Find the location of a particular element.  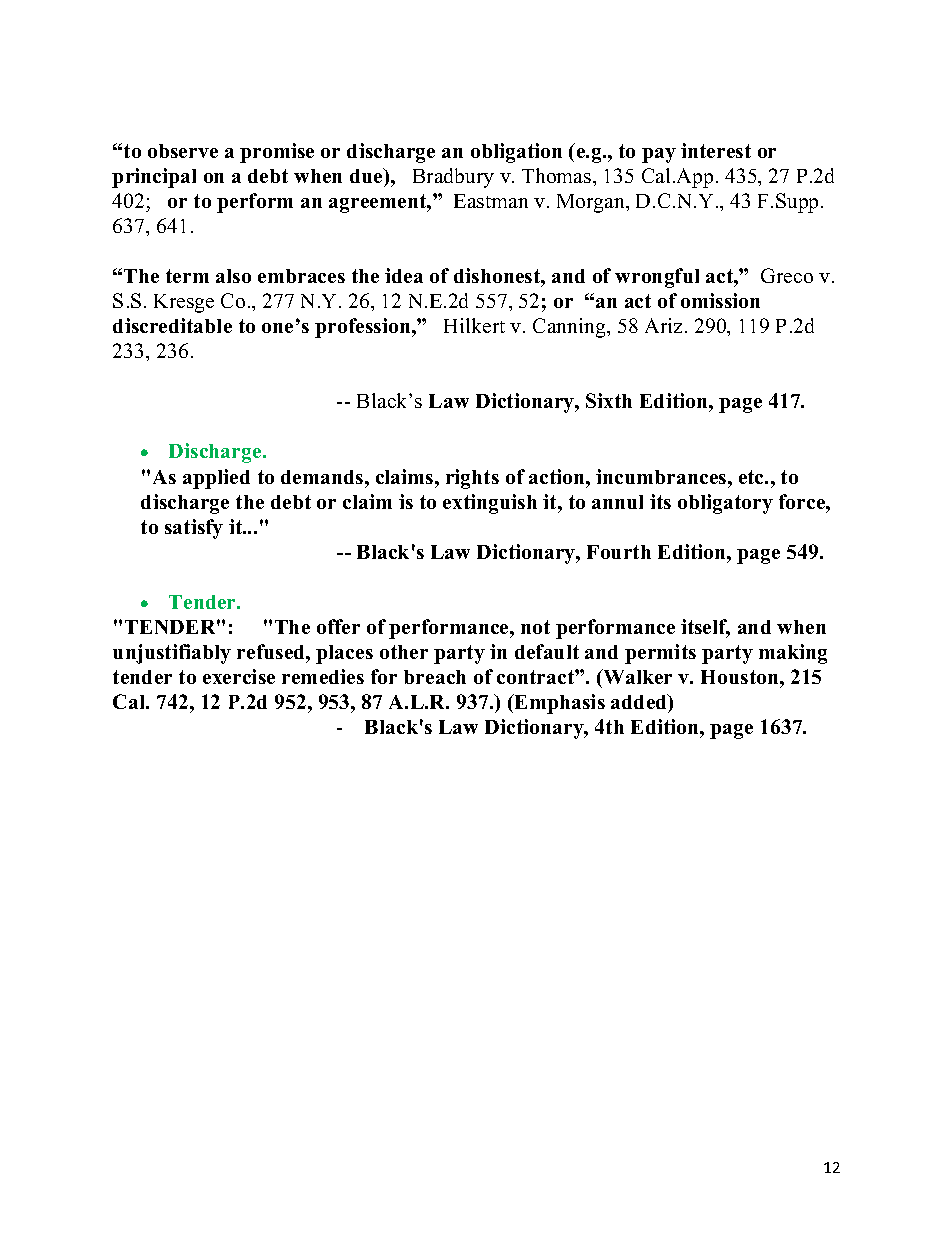

also is located at coordinates (233, 276).
